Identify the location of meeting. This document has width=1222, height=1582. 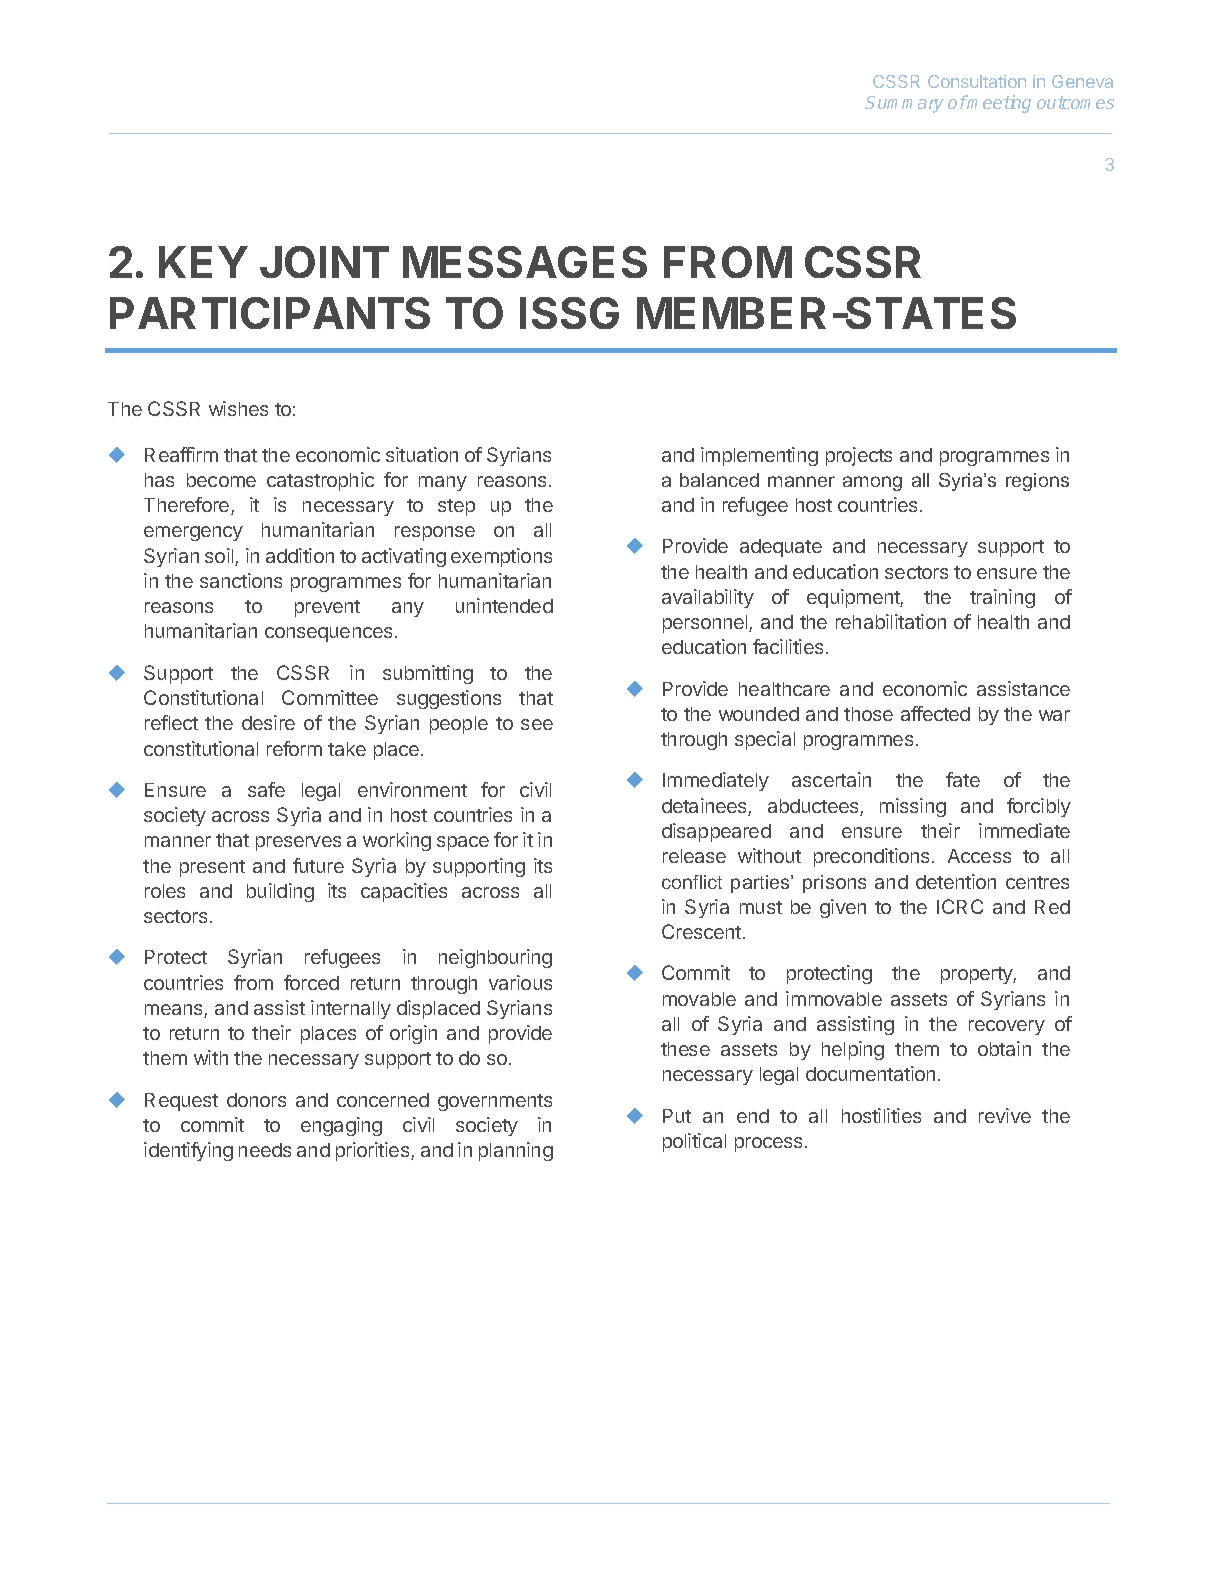
(998, 104).
